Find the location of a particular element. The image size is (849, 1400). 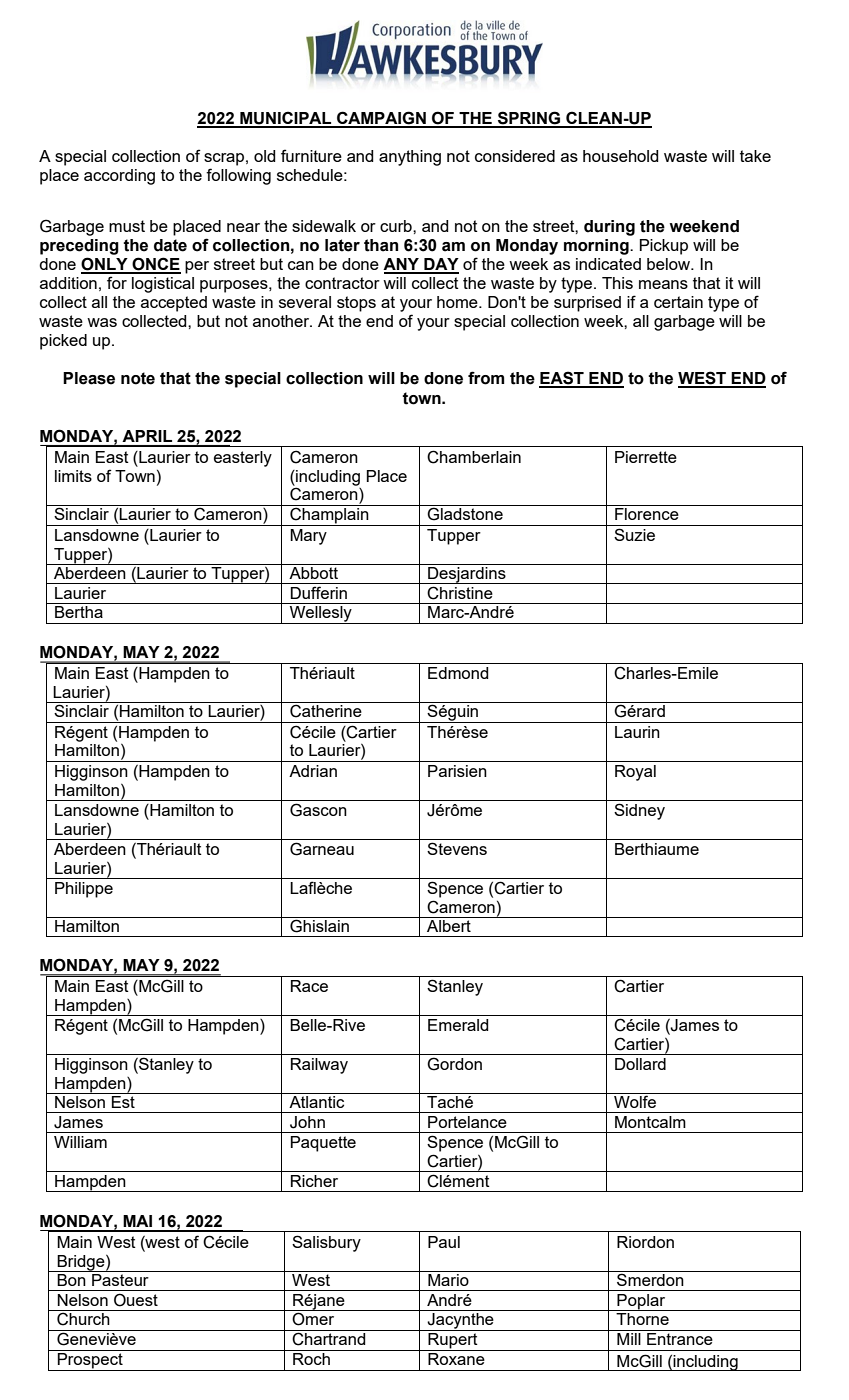

Edmond is located at coordinates (458, 673).
